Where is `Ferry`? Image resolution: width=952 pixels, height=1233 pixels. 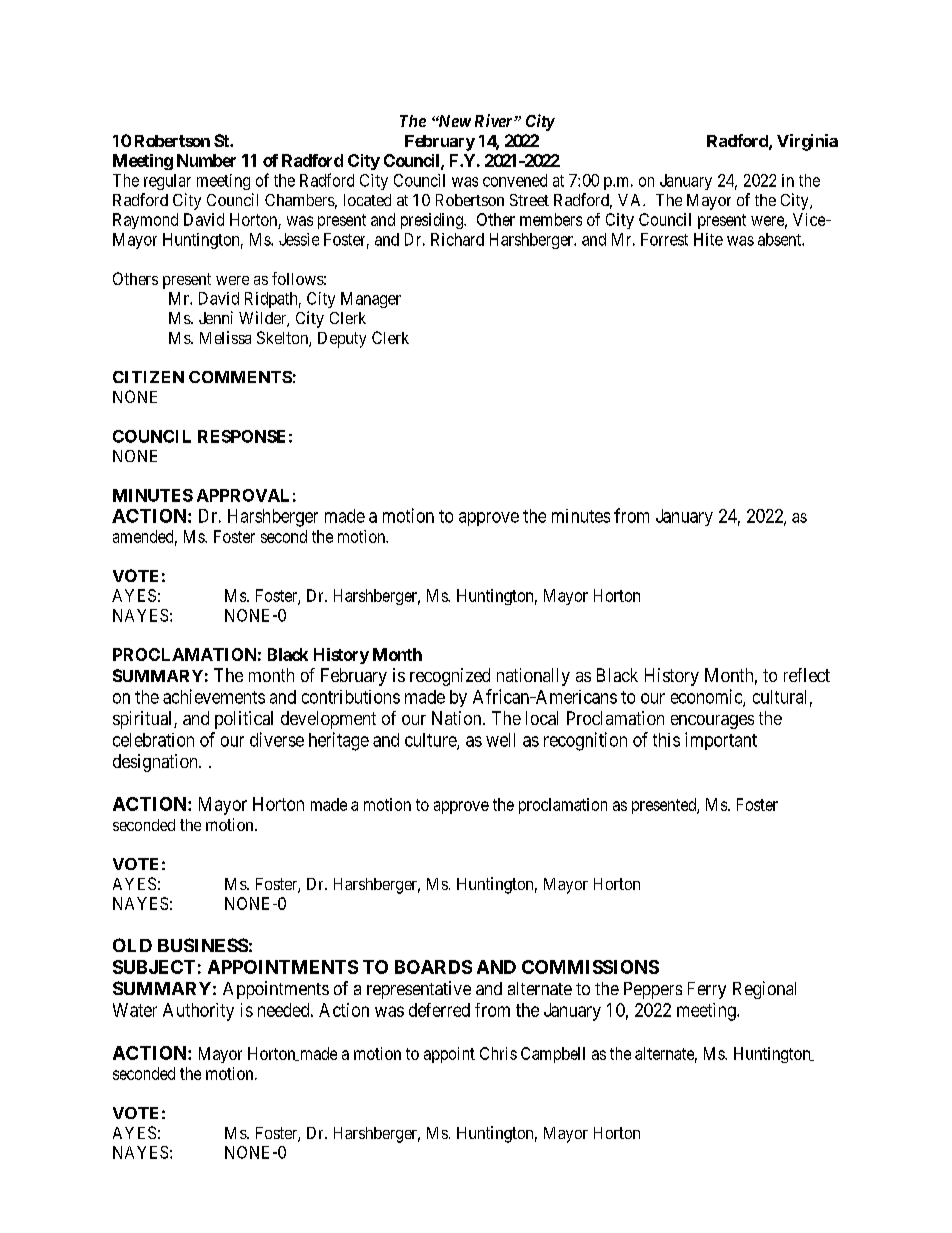
Ferry is located at coordinates (707, 990).
